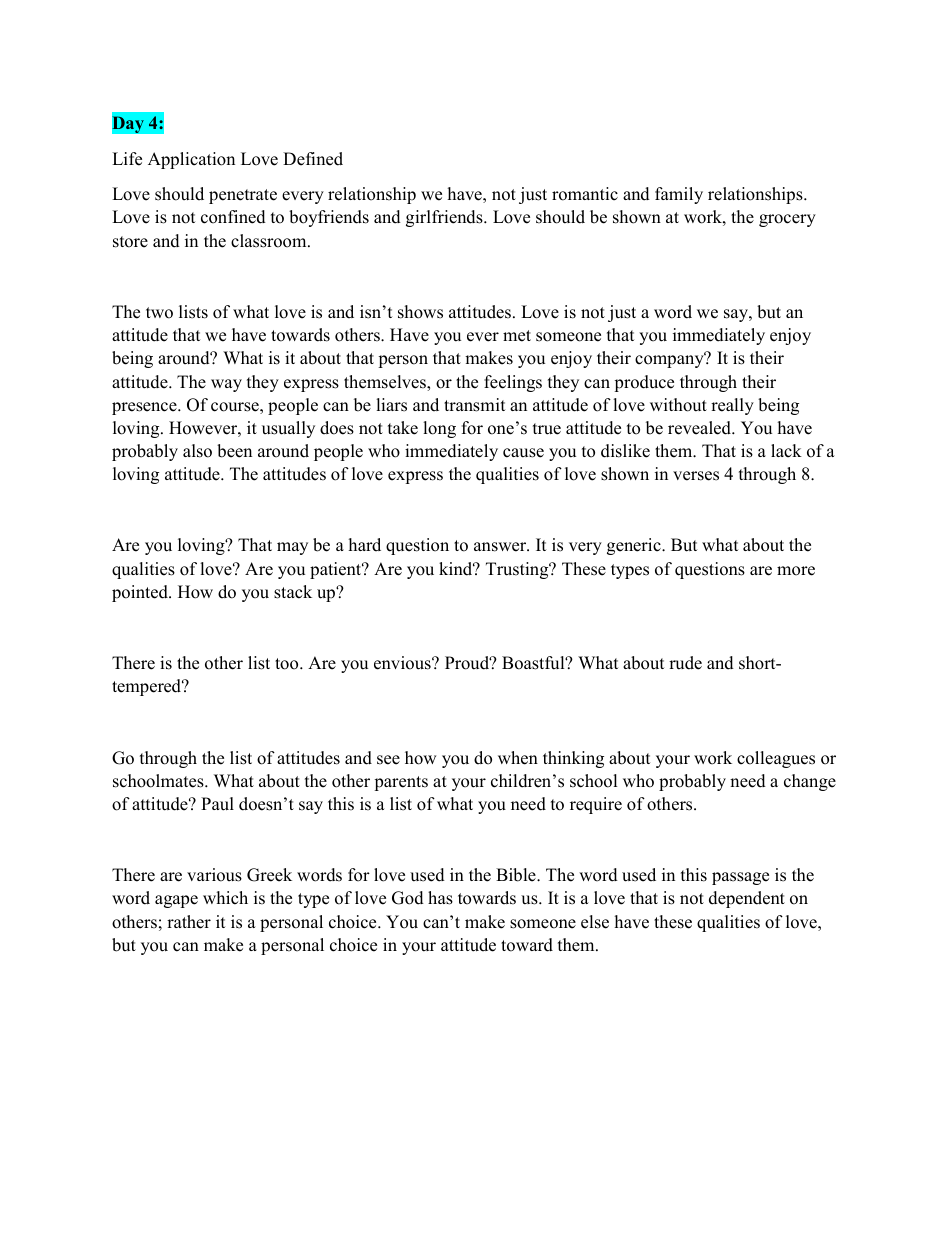 This screenshot has height=1233, width=952. What do you see at coordinates (191, 160) in the screenshot?
I see `Application` at bounding box center [191, 160].
